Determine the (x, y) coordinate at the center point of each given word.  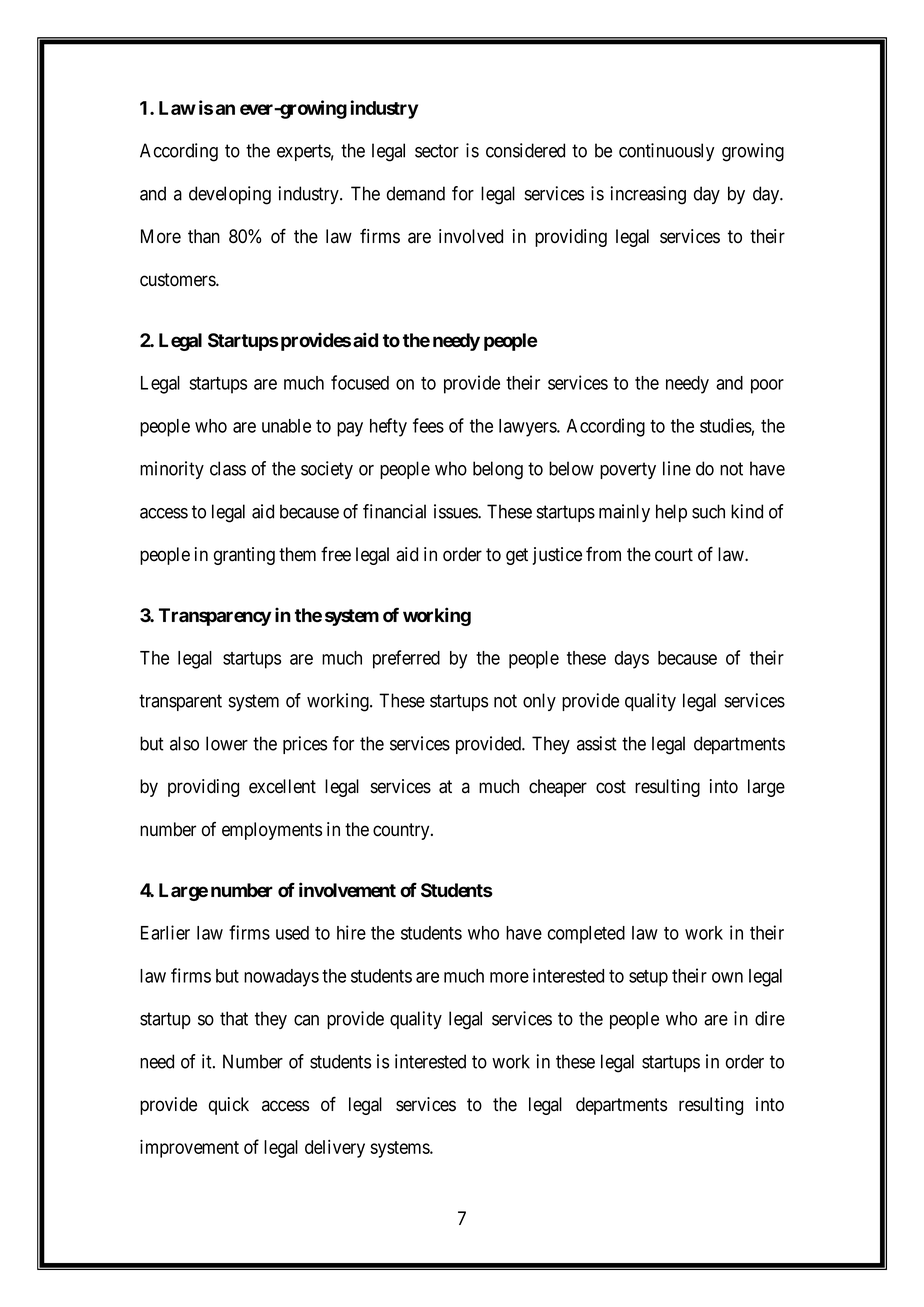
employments (272, 831)
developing (230, 195)
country (402, 831)
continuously (666, 152)
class (228, 468)
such (708, 511)
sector (437, 151)
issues (456, 511)
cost (611, 787)
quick (229, 1106)
